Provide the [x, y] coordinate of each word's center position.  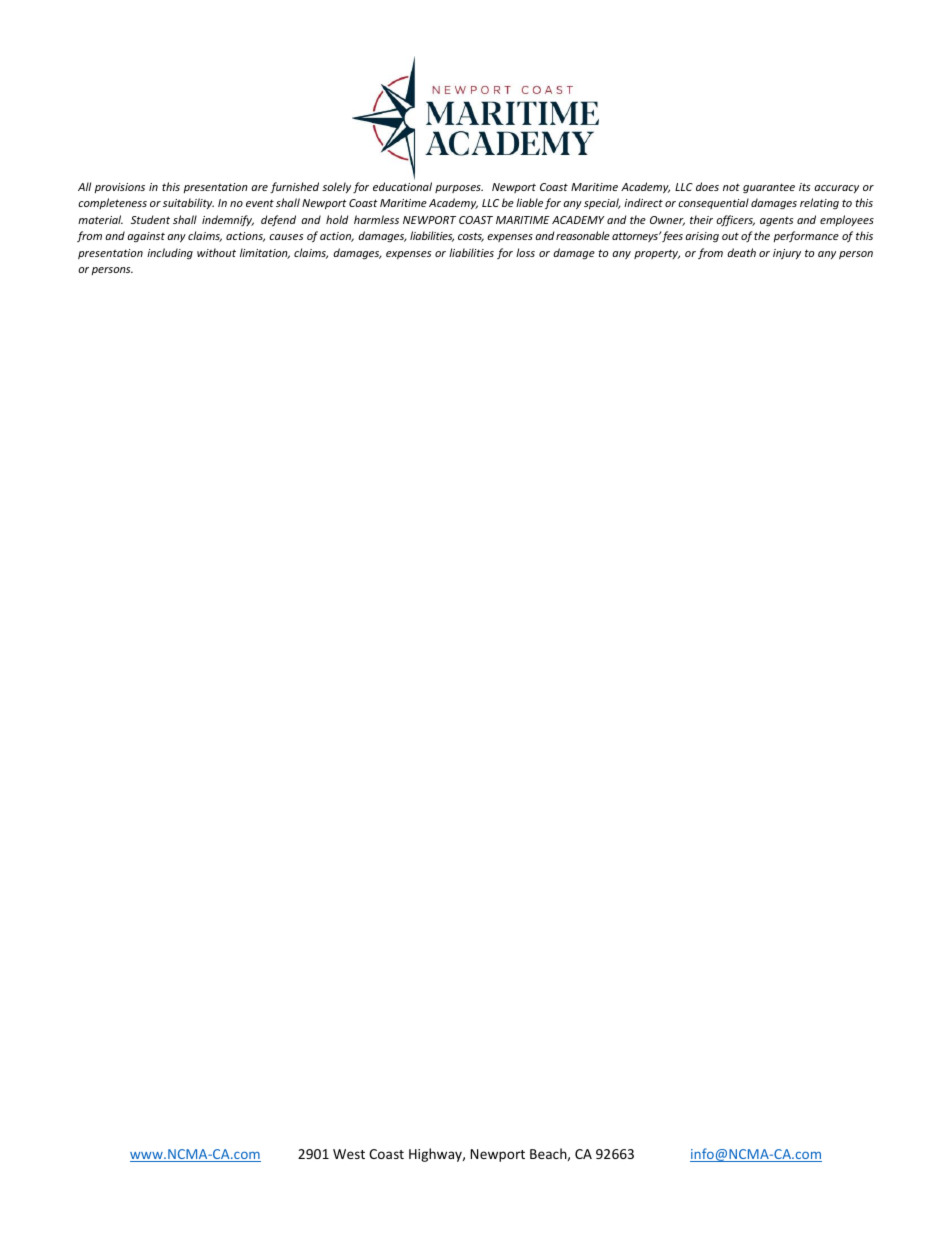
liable [529, 202]
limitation [265, 253]
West [349, 1154]
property [657, 254]
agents [776, 221]
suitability [188, 203]
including [170, 253]
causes [286, 237]
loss [525, 252]
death [741, 252]
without [216, 252]
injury [787, 254]
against [146, 237]
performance [806, 236]
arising [702, 237]
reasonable [583, 235]
